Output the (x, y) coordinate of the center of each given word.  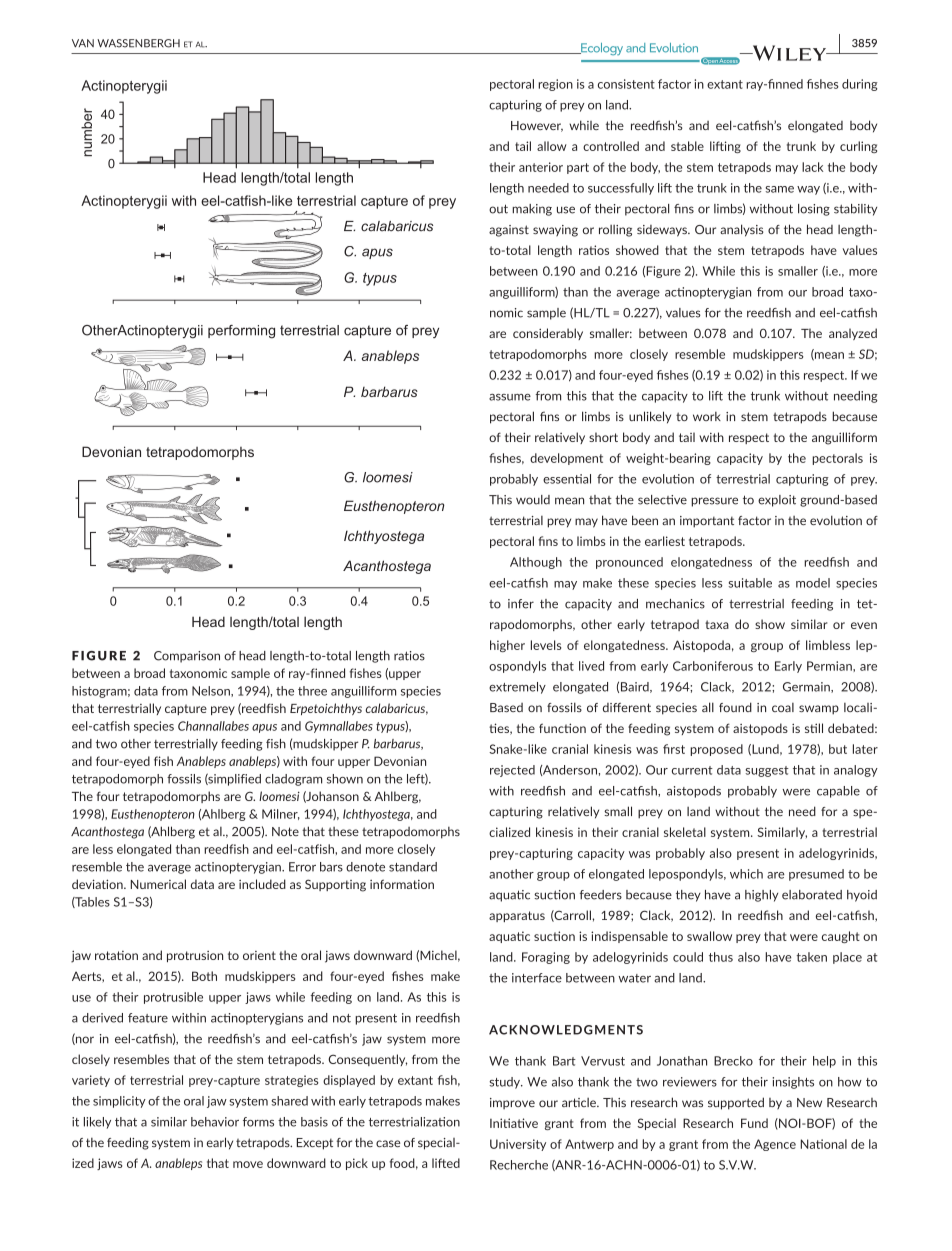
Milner (281, 814)
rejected (512, 771)
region (555, 85)
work (707, 416)
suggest (767, 771)
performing (241, 332)
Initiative (514, 1123)
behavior (215, 1122)
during (860, 85)
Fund (754, 1123)
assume (510, 397)
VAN (83, 43)
